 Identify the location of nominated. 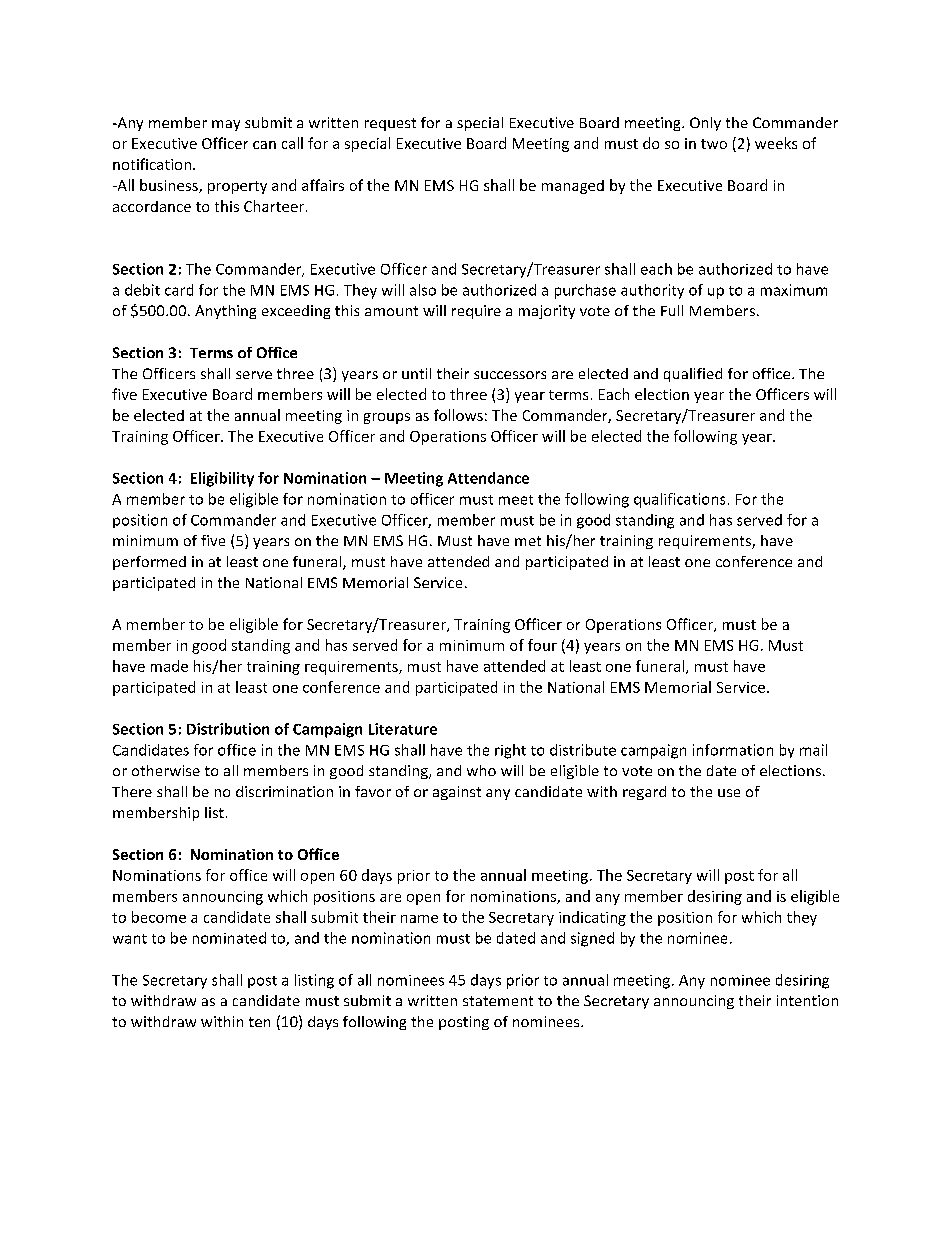
(229, 938).
